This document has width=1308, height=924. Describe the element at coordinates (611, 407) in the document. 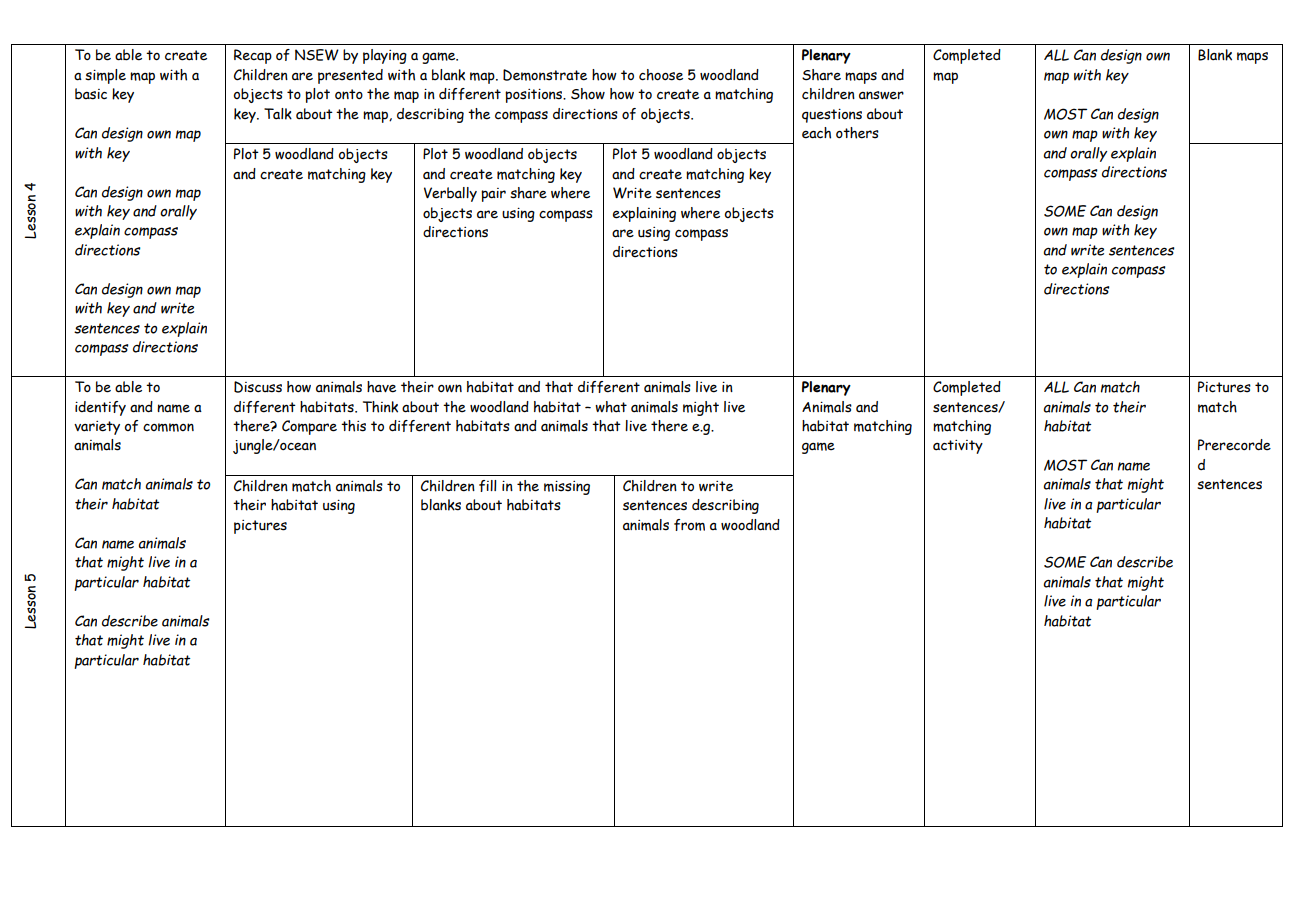

I see `what` at that location.
